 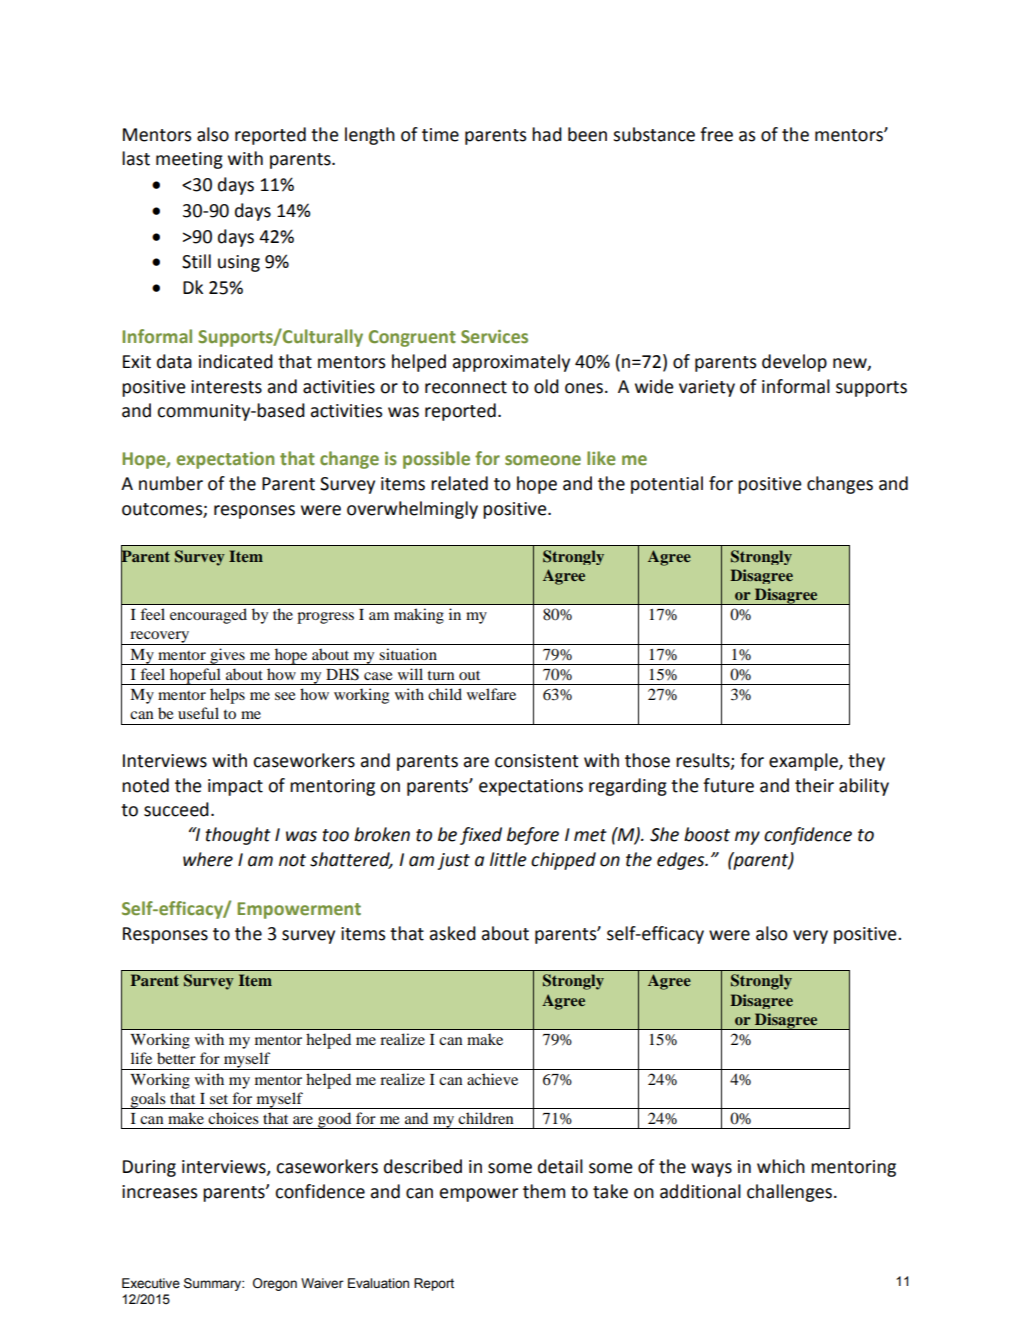 I want to click on related, so click(x=459, y=483).
